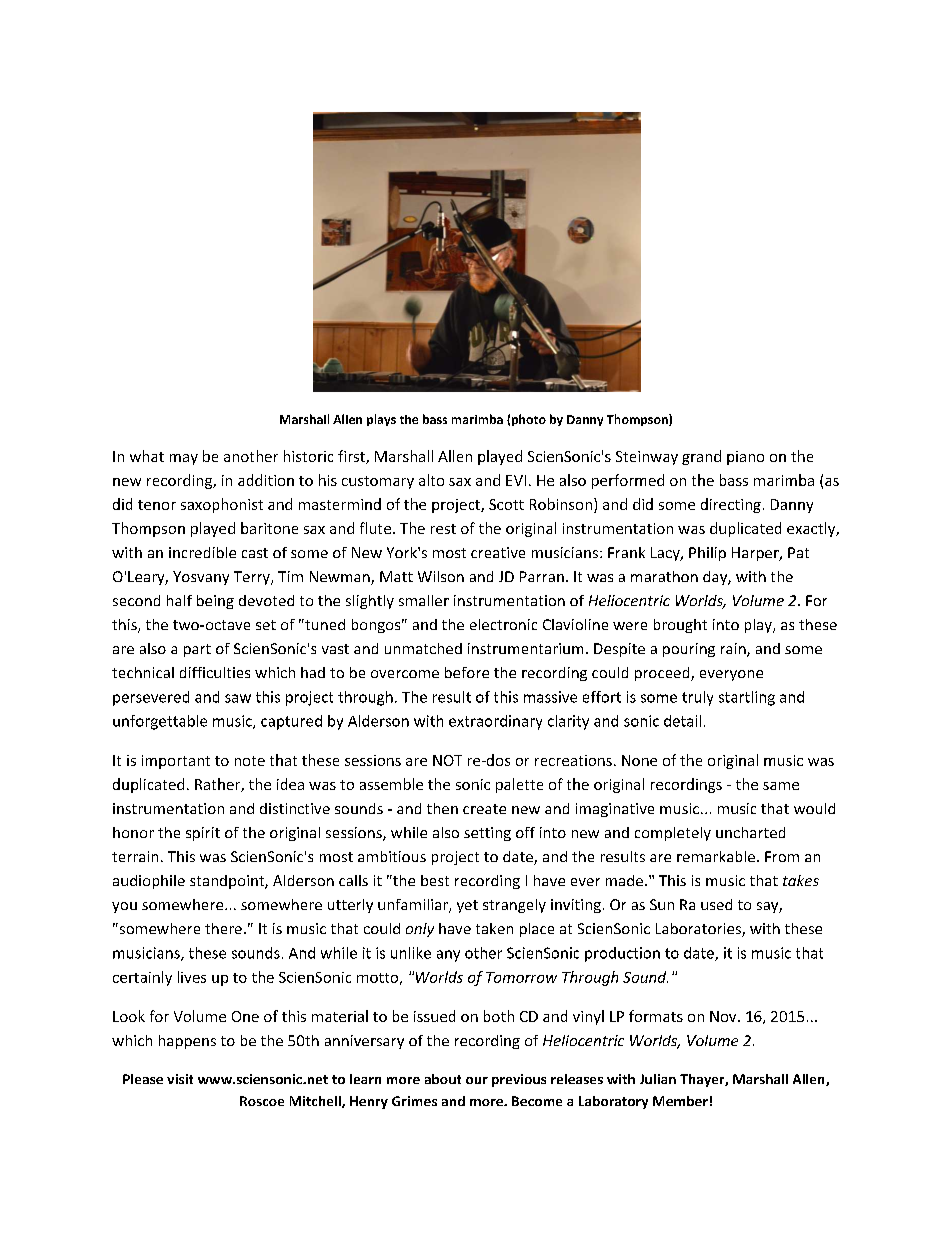  What do you see at coordinates (443, 1079) in the screenshot?
I see `about` at bounding box center [443, 1079].
